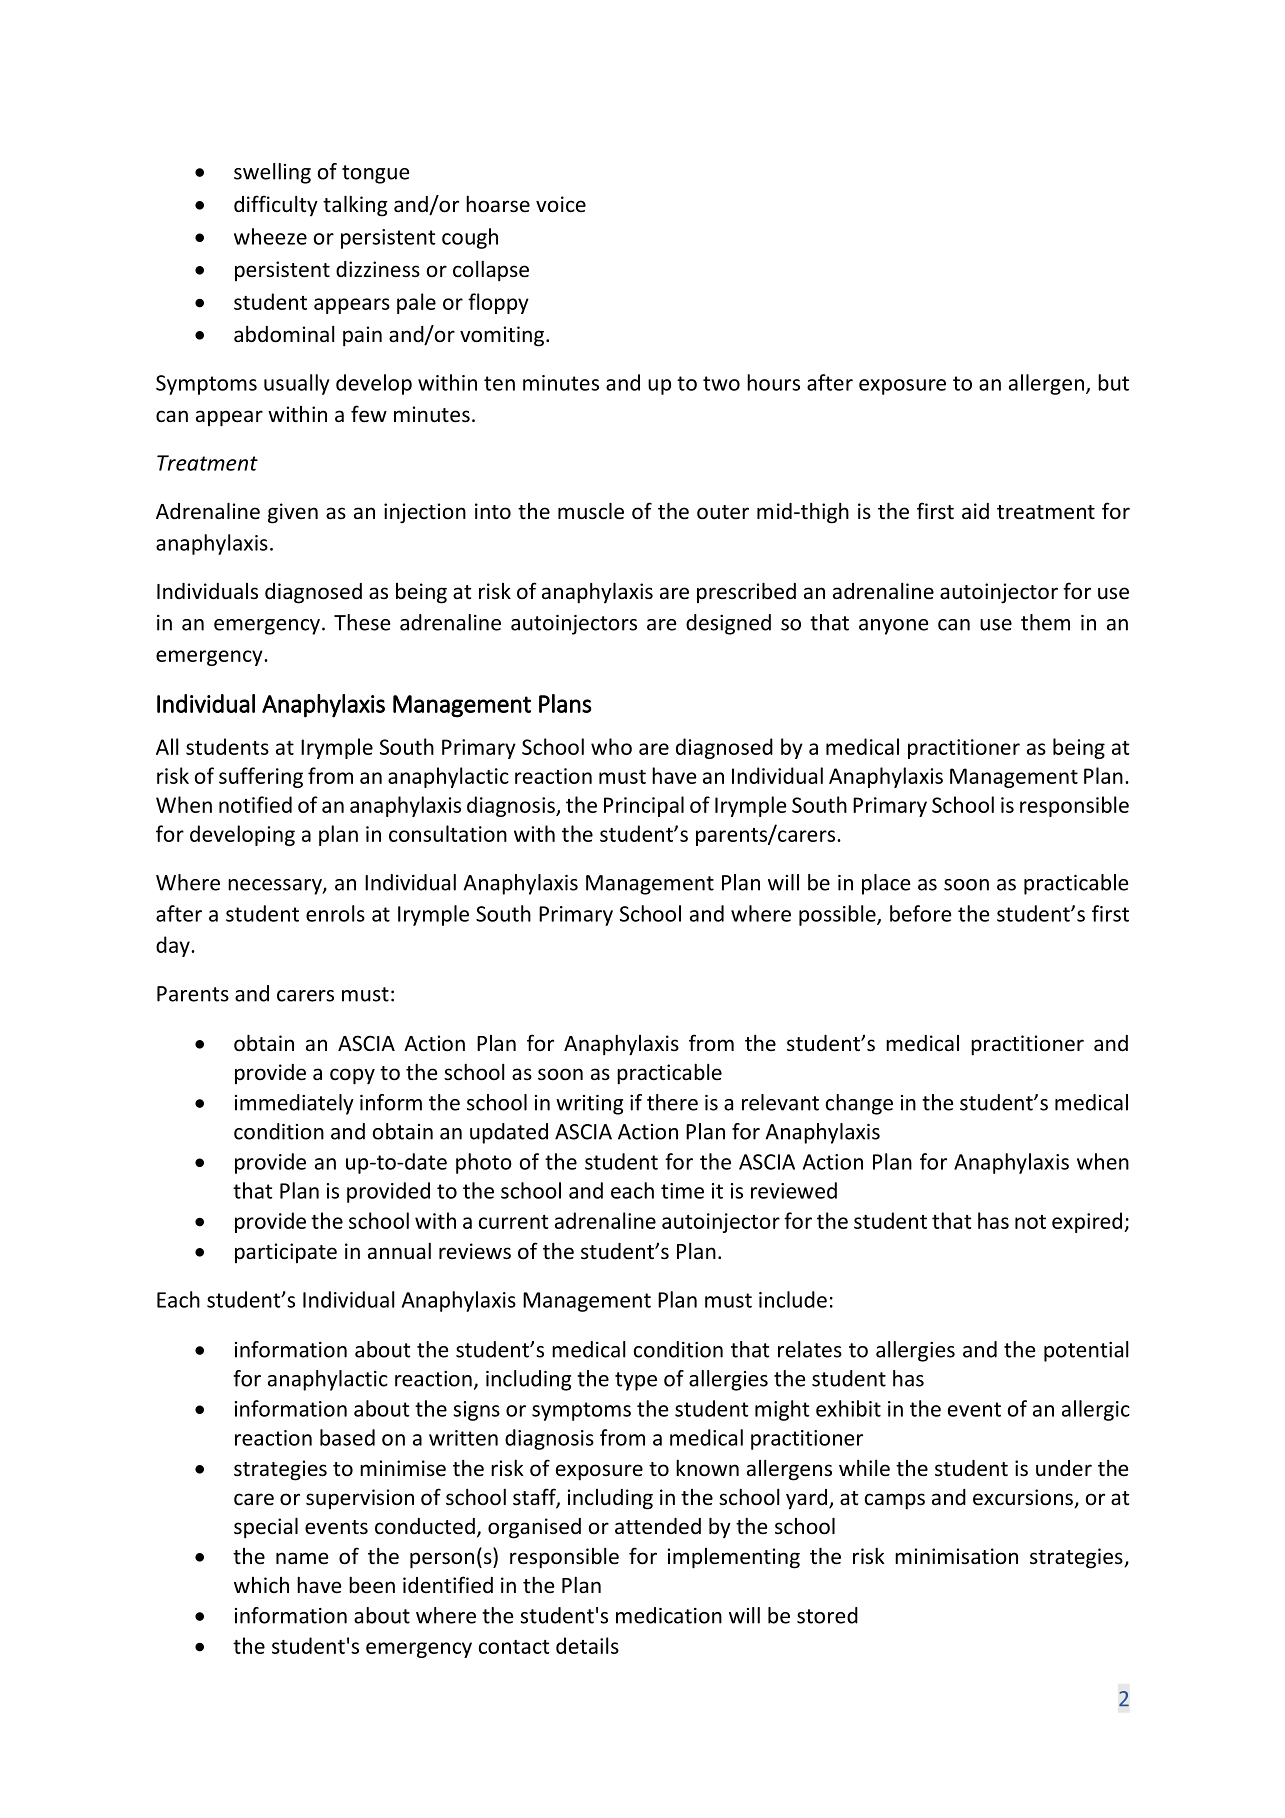 This screenshot has height=1818, width=1285. Describe the element at coordinates (644, 806) in the screenshot. I see `Principal` at that location.
